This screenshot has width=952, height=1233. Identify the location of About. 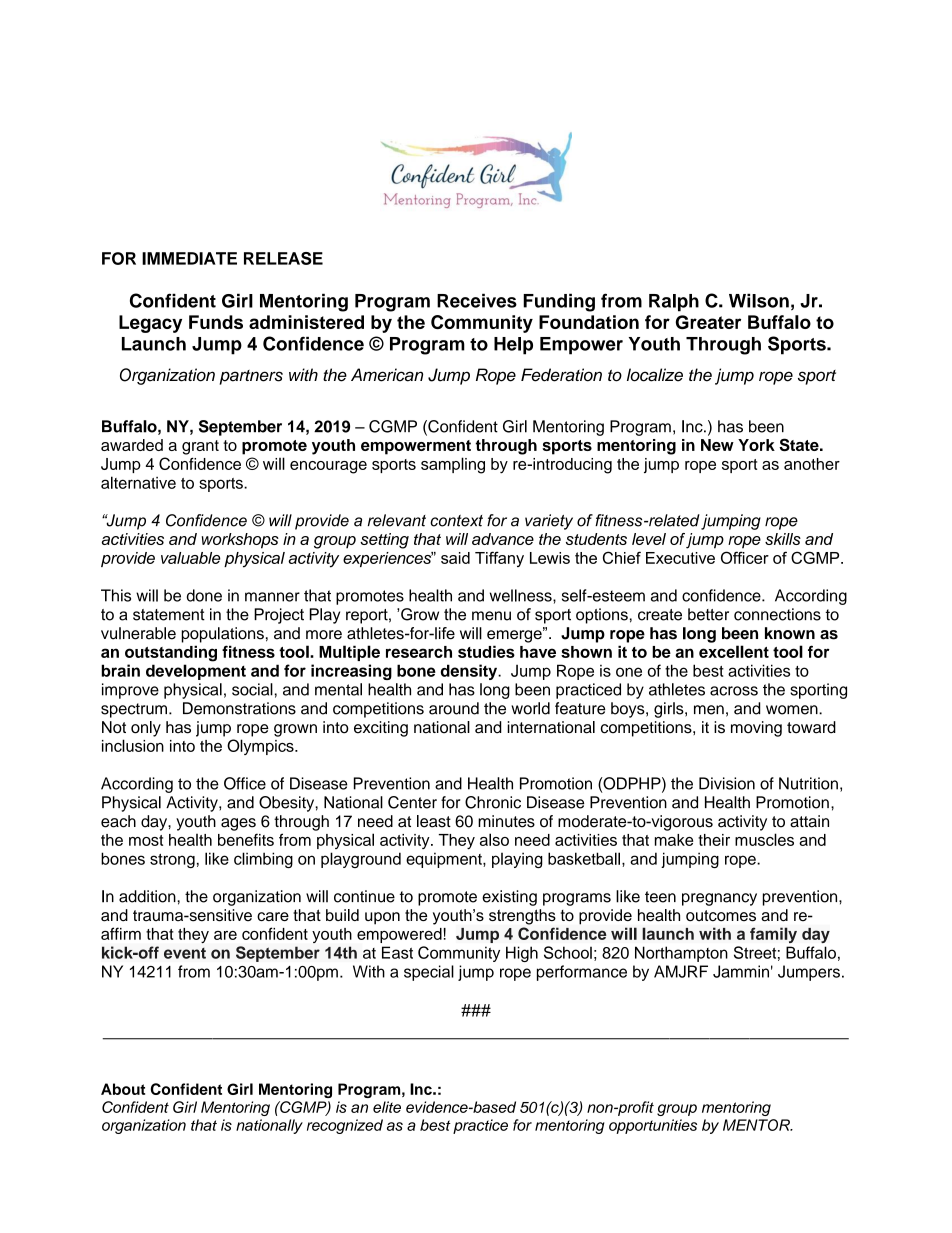
(123, 1089).
